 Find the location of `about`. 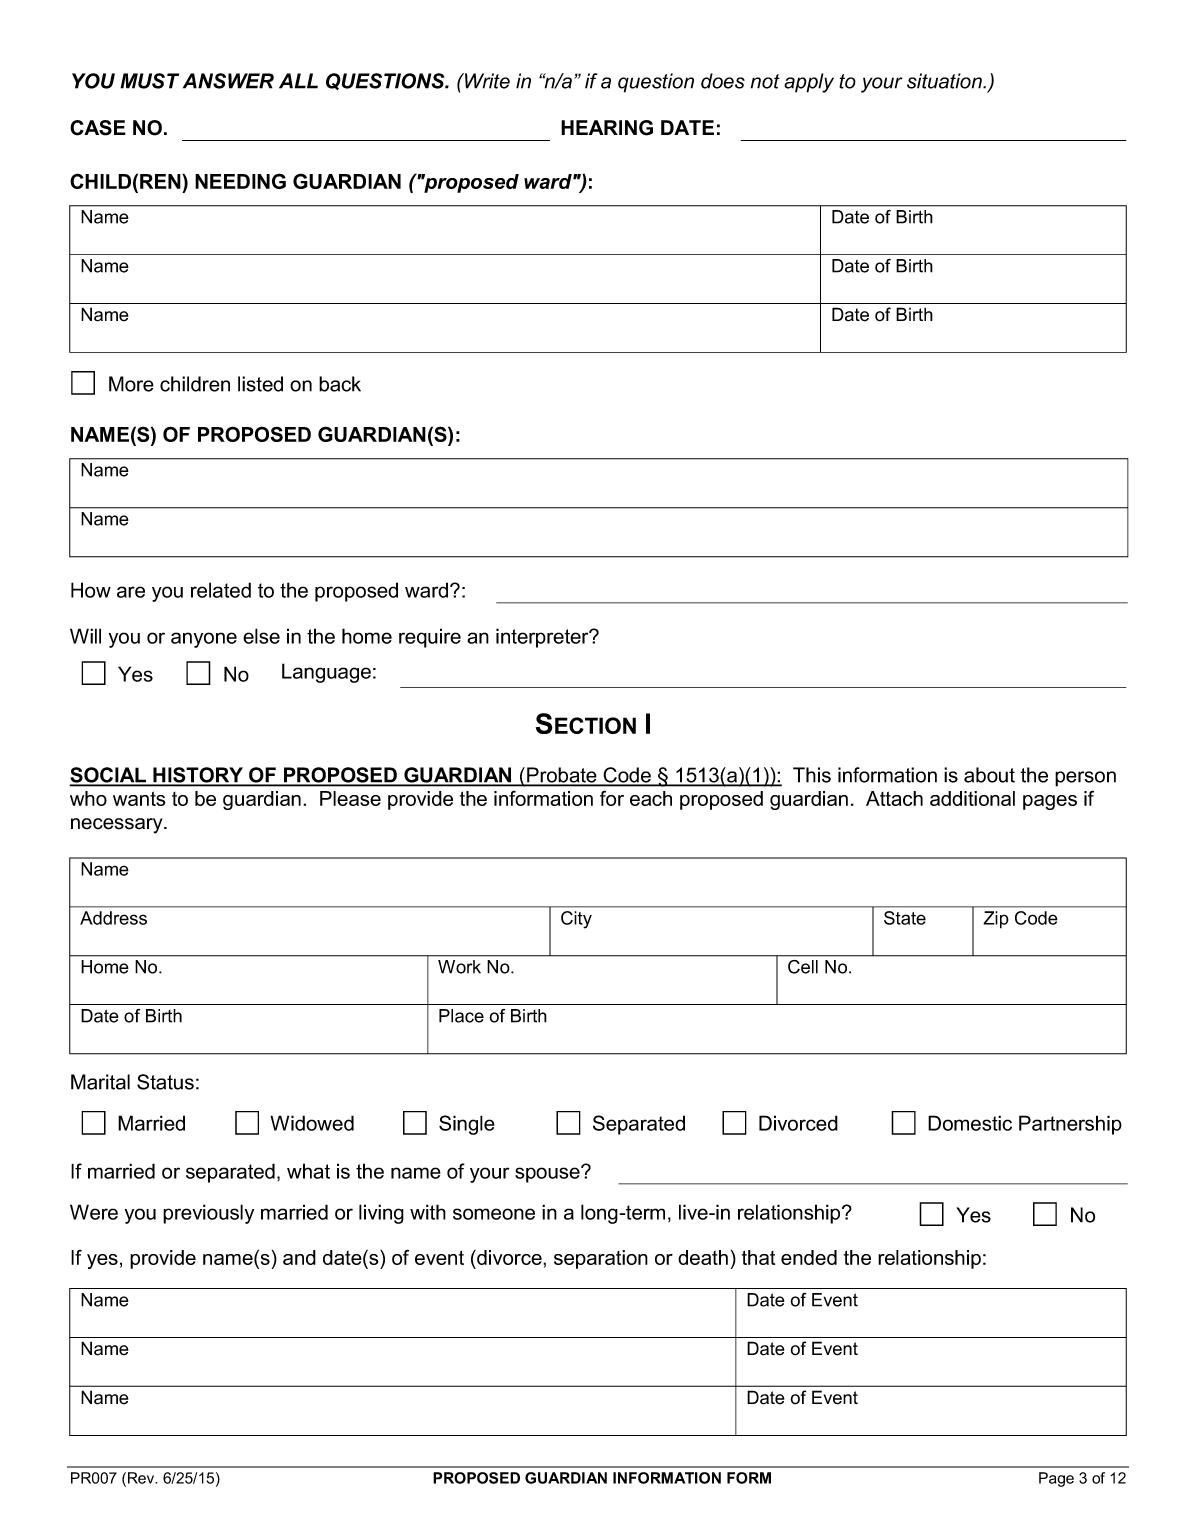

about is located at coordinates (989, 775).
